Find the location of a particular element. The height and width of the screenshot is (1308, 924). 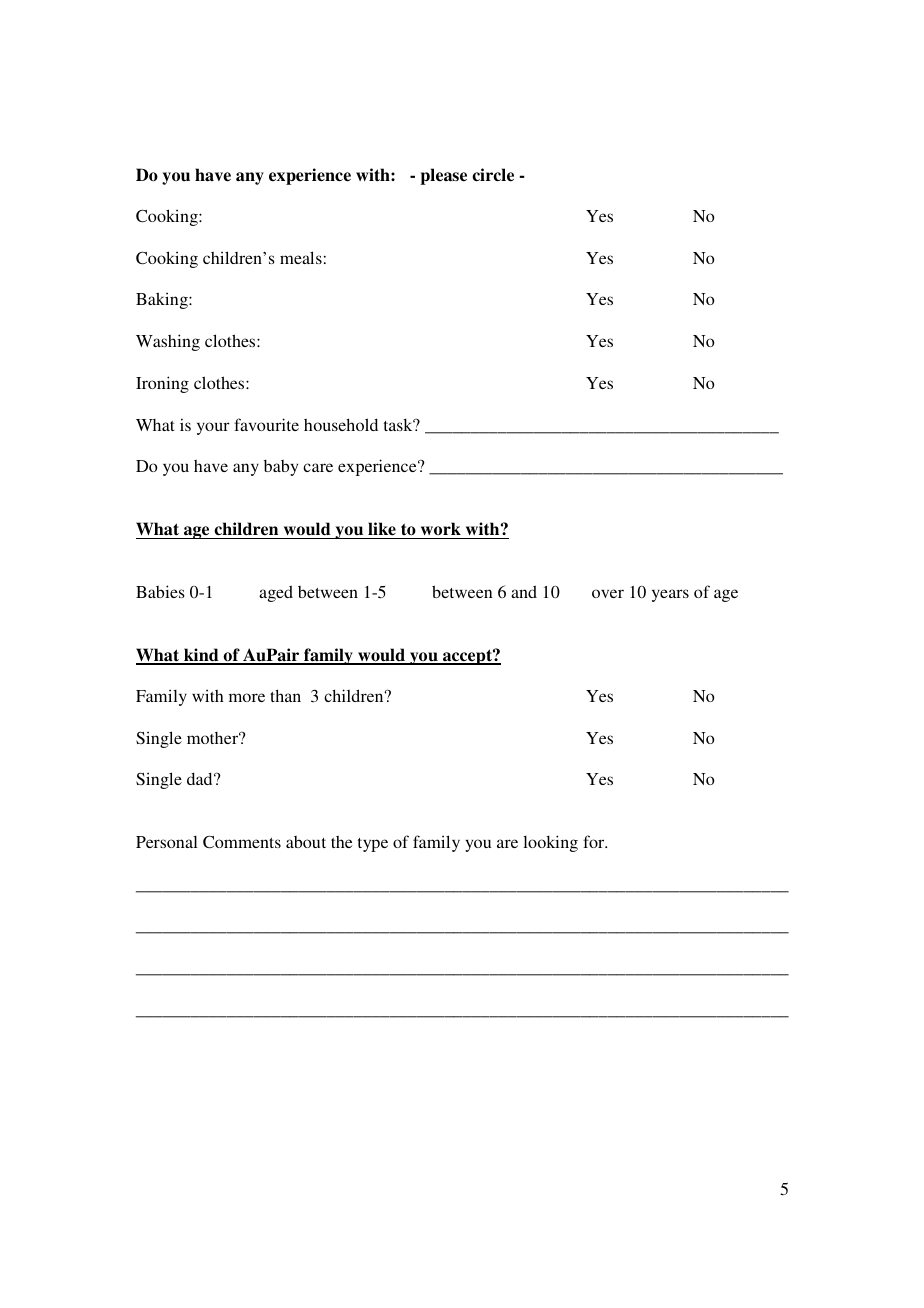

like is located at coordinates (382, 529).
